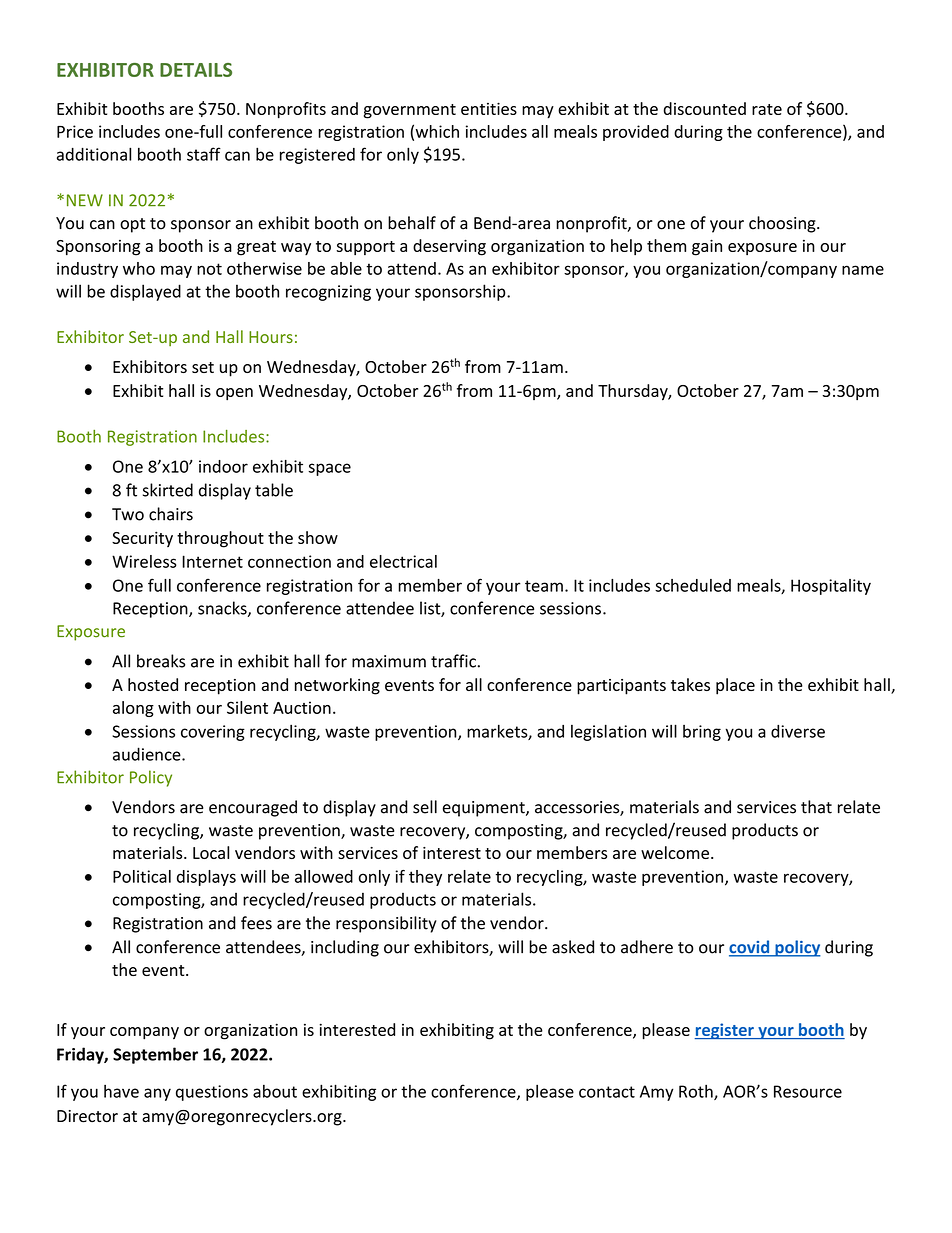 The height and width of the screenshot is (1233, 952). I want to click on Wireless, so click(144, 561).
